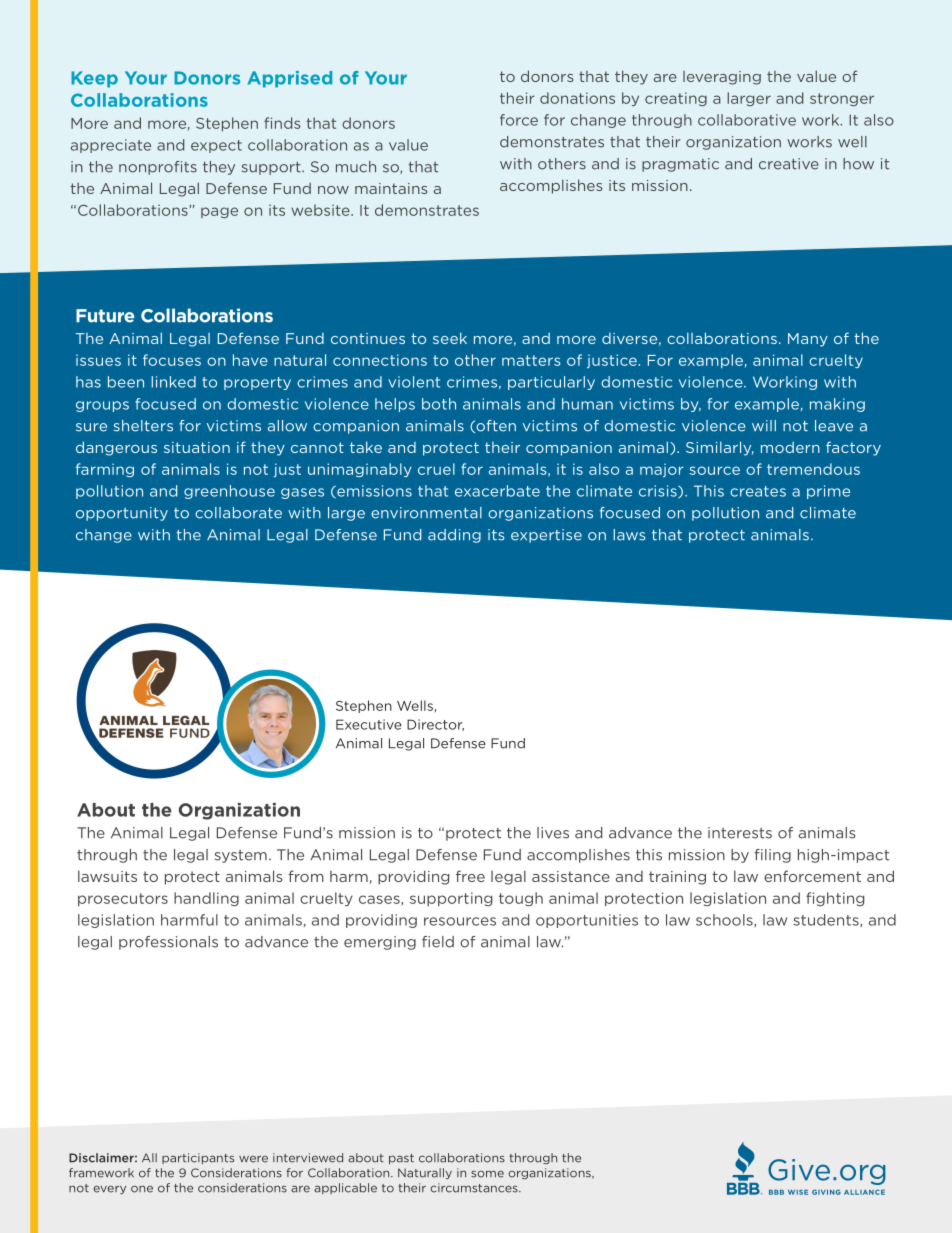  Describe the element at coordinates (725, 920) in the document. I see `schools` at that location.
